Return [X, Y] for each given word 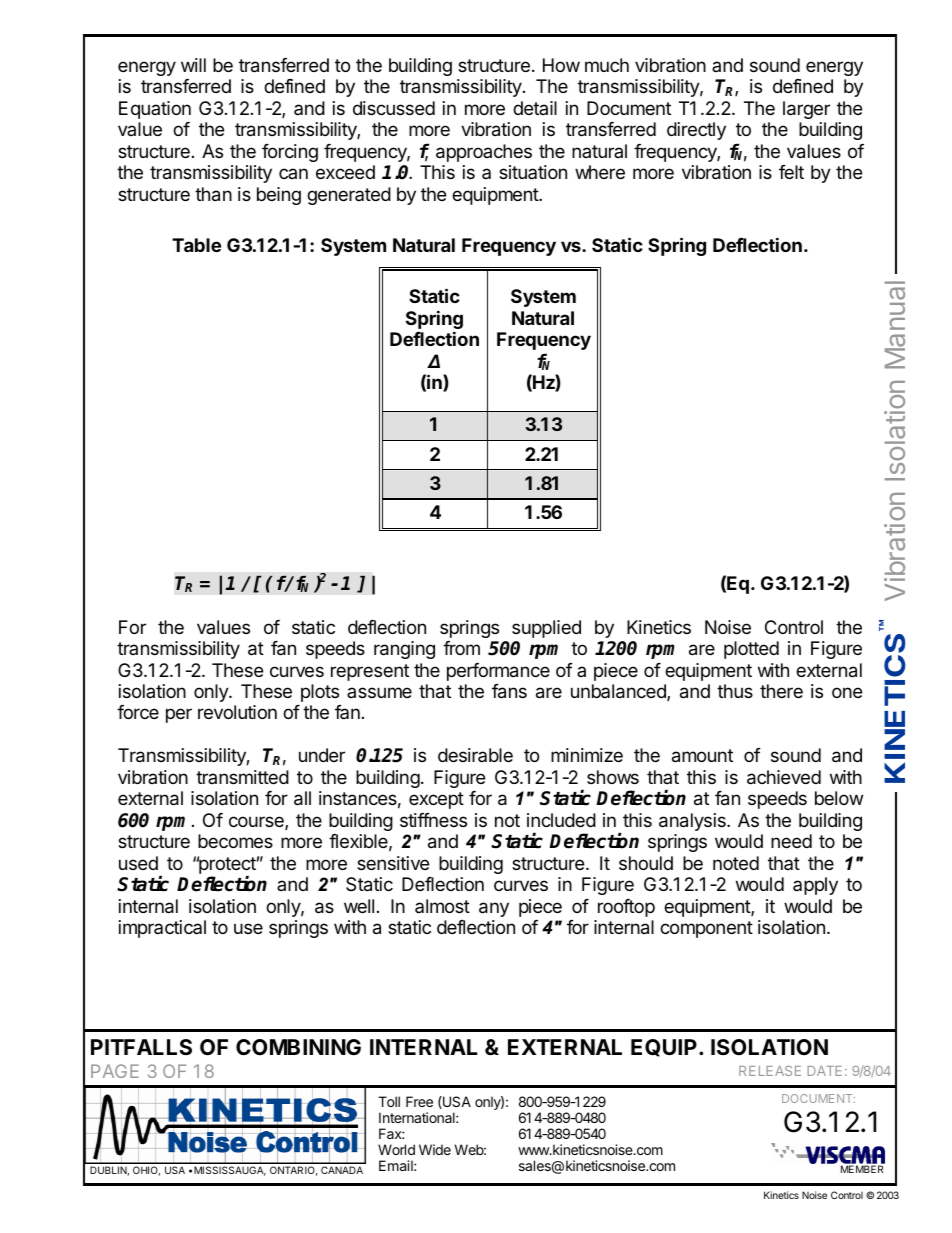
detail [535, 108]
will [193, 65]
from [461, 648]
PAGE [115, 1071]
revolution [237, 712]
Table [196, 245]
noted [736, 863]
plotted [751, 650]
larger [806, 110]
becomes [235, 841]
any [494, 909]
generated [349, 196]
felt [791, 172]
